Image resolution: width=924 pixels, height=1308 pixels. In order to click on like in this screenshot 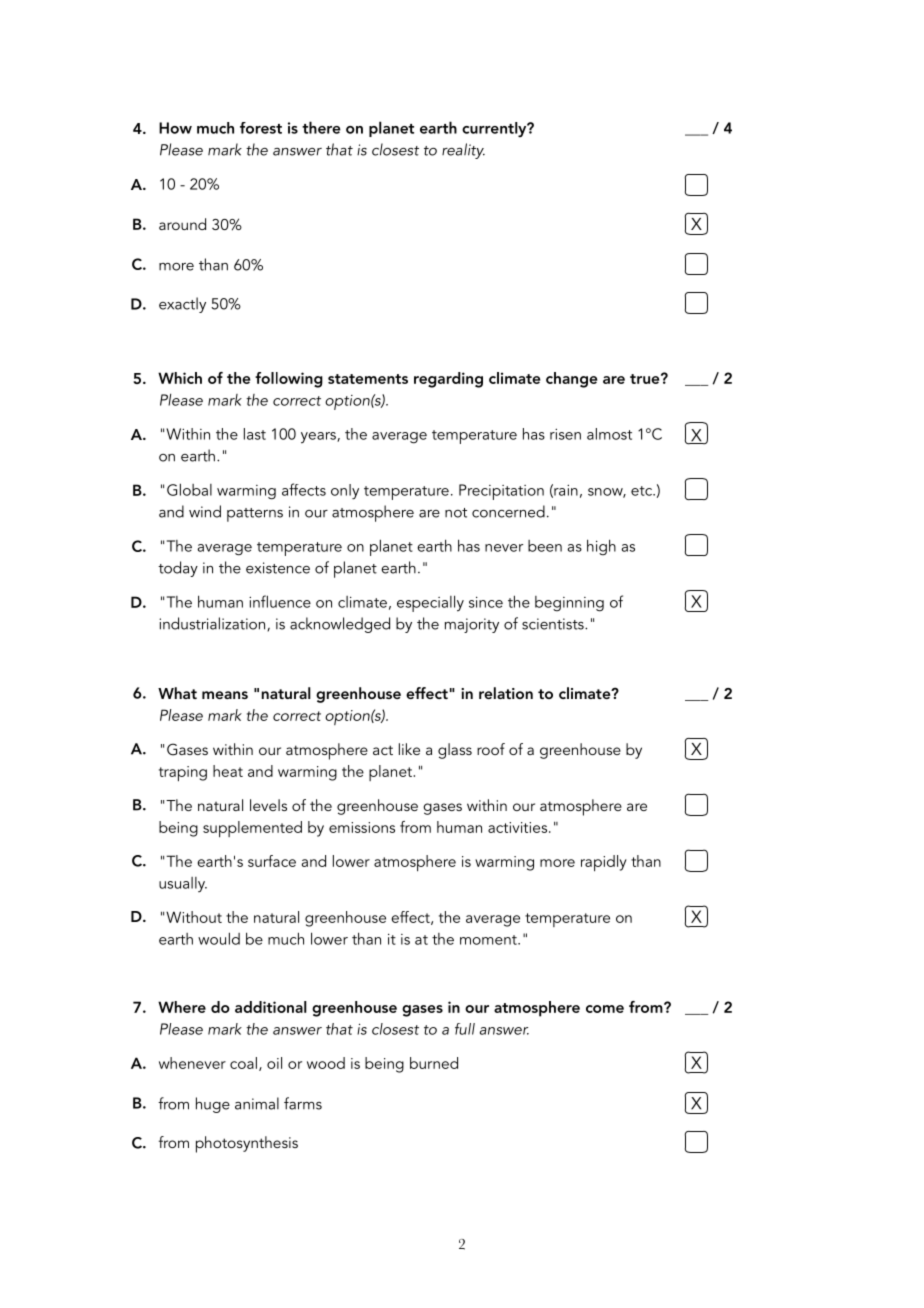, I will do `click(409, 749)`.
